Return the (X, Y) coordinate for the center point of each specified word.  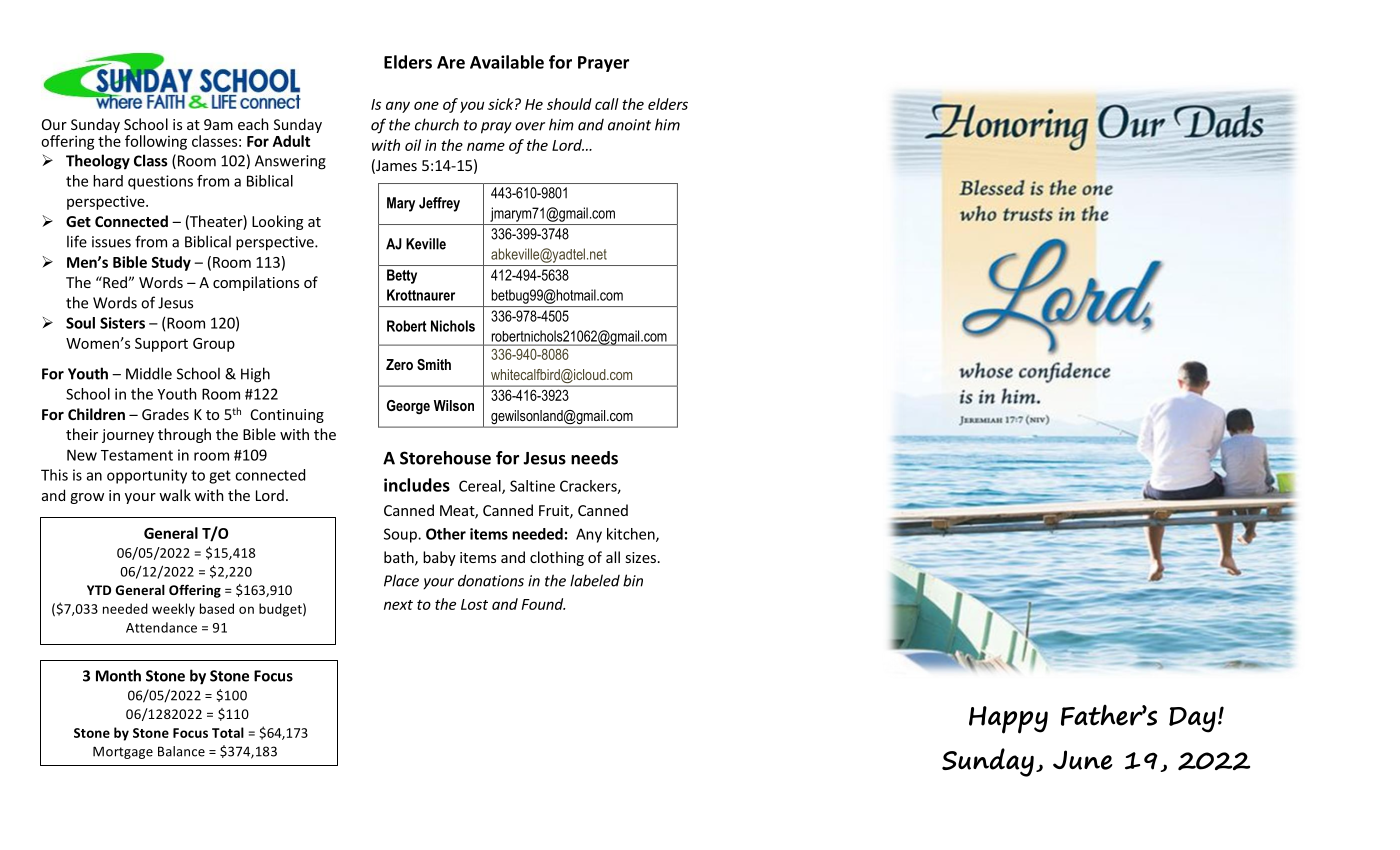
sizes (640, 557)
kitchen (632, 535)
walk (175, 495)
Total (228, 732)
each (253, 124)
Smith (434, 364)
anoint (629, 125)
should (569, 104)
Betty (402, 276)
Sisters (122, 323)
